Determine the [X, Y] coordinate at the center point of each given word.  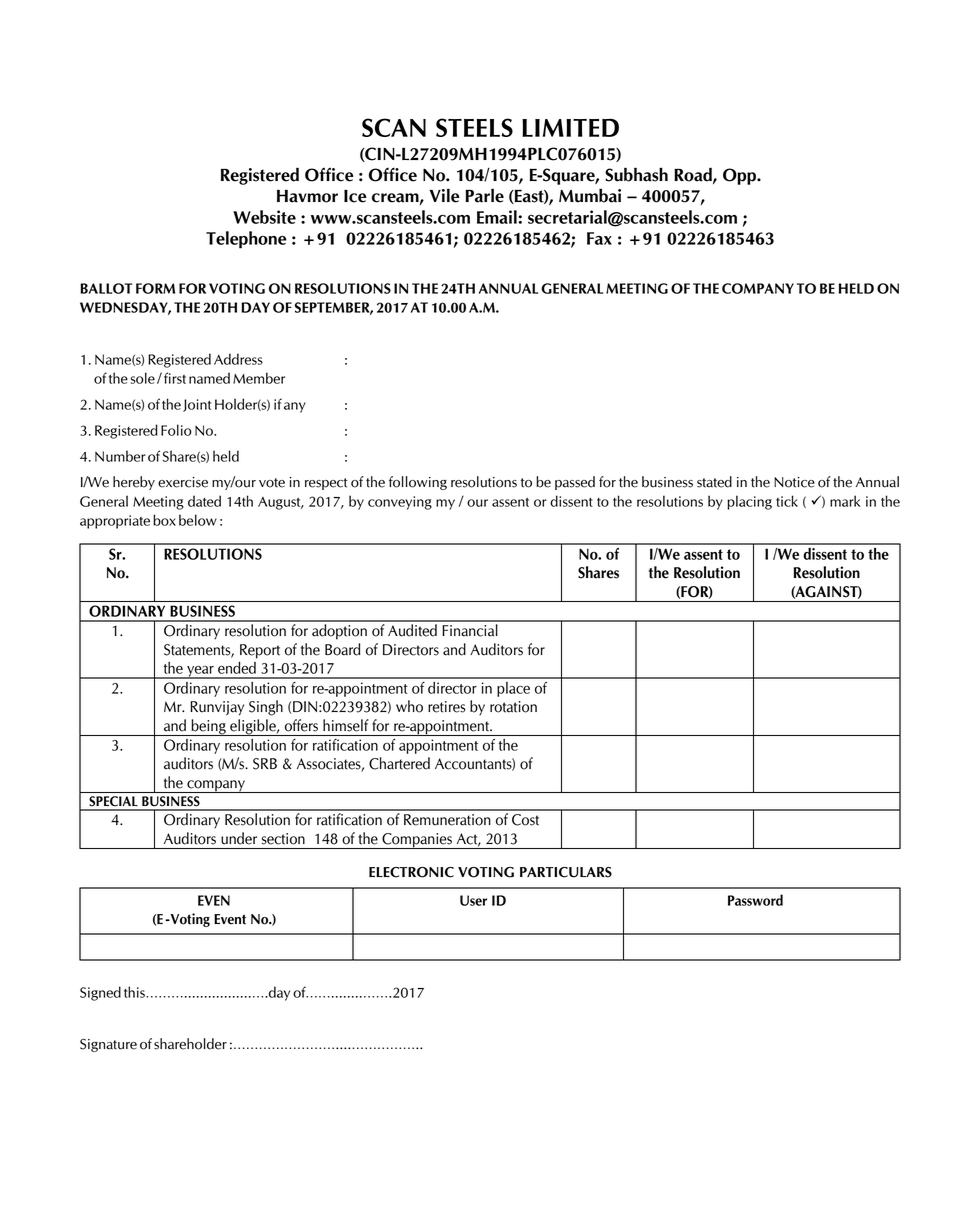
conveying [400, 503]
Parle [484, 196]
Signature [108, 1045]
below [198, 520]
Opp [740, 176]
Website [264, 217]
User [473, 900]
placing [749, 502]
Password [755, 900]
